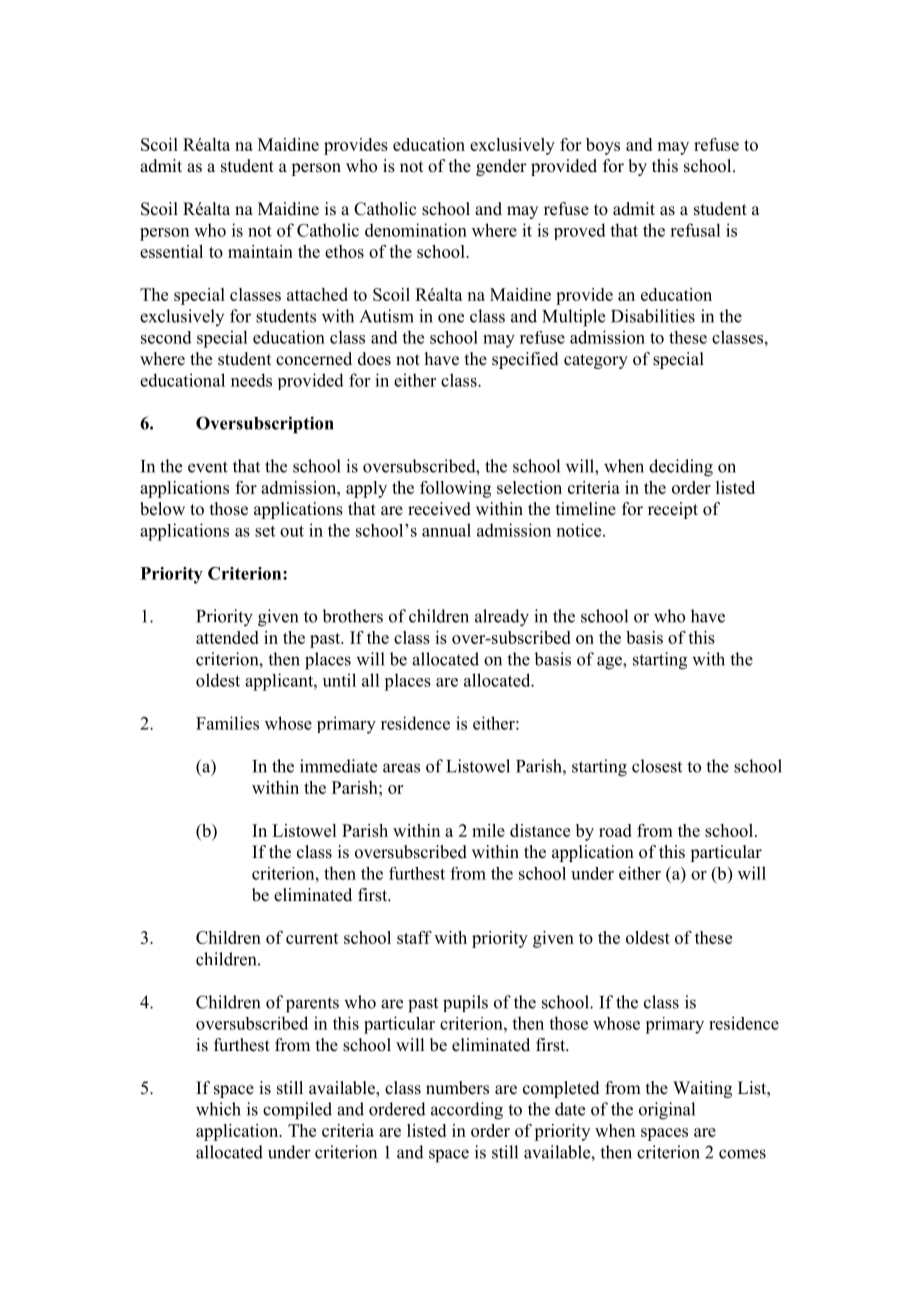 The image size is (924, 1308). Describe the element at coordinates (673, 510) in the screenshot. I see `receipt` at that location.
